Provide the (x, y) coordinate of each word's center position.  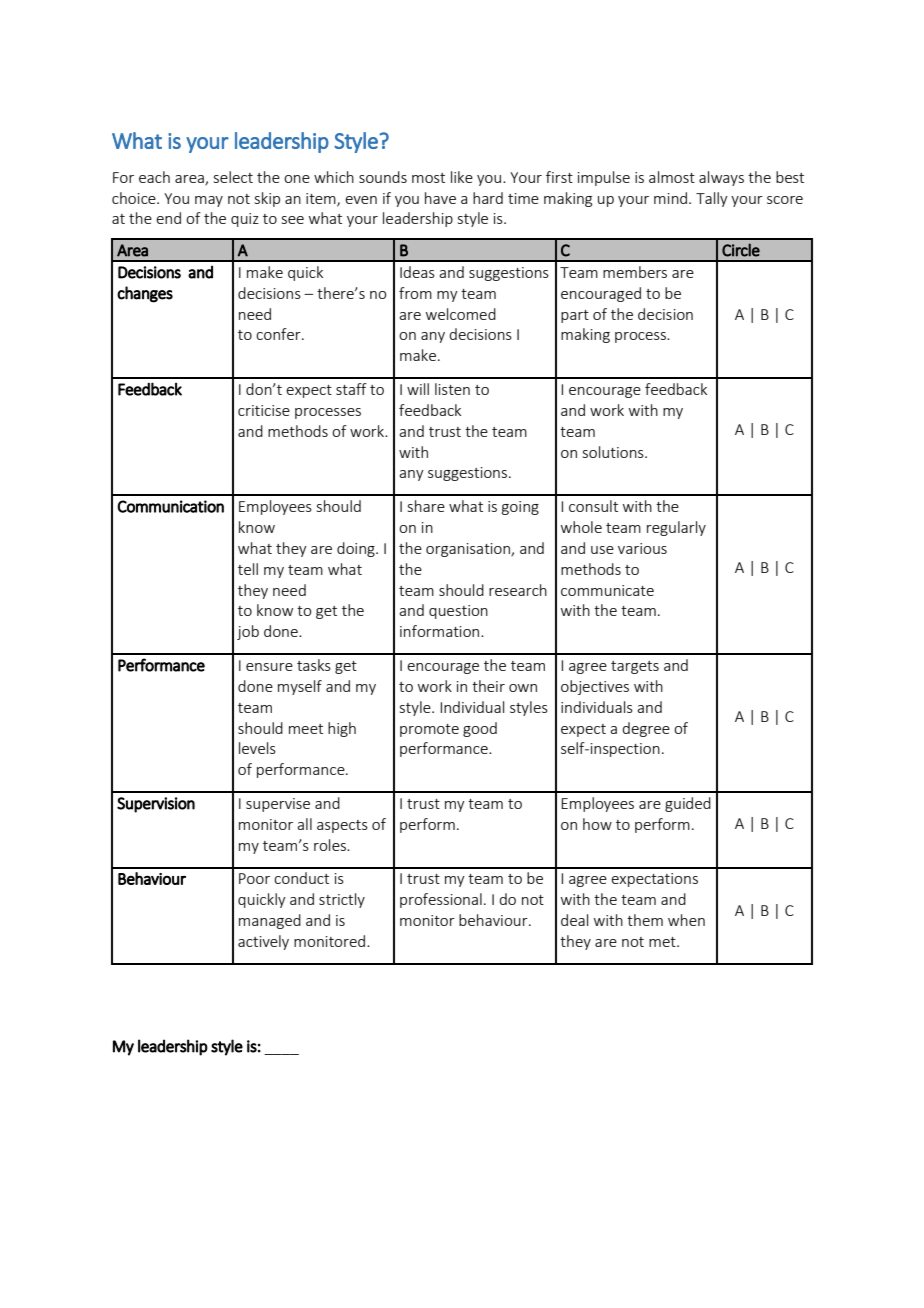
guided (688, 804)
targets (635, 667)
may (209, 201)
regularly (676, 528)
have (440, 198)
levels (257, 748)
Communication (170, 506)
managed (270, 921)
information (441, 631)
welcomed (461, 314)
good (480, 729)
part (575, 316)
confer (279, 334)
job (248, 632)
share (426, 506)
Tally (712, 199)
